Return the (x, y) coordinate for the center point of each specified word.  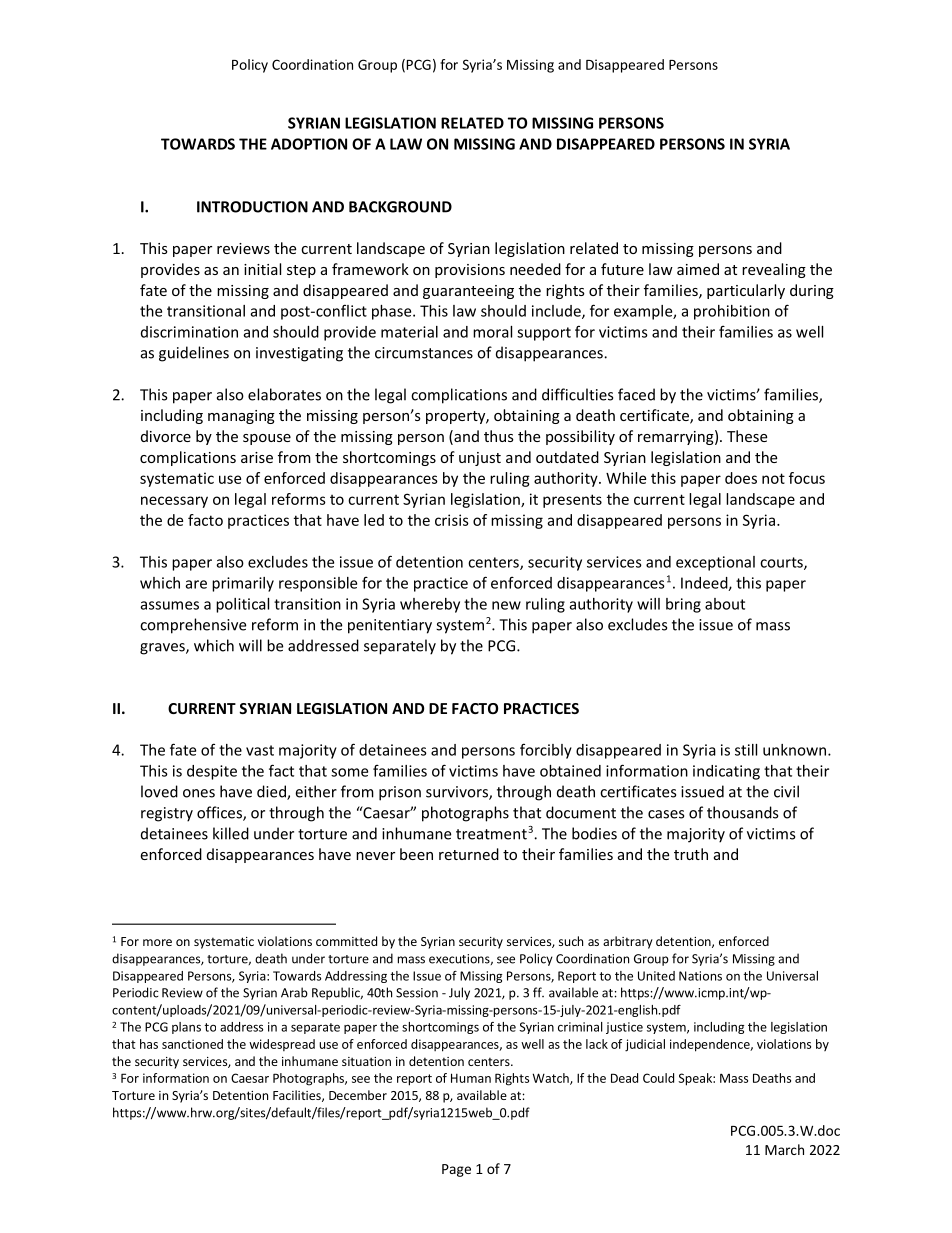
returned (469, 854)
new (506, 605)
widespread (282, 1045)
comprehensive (193, 626)
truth (691, 854)
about (725, 604)
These (747, 436)
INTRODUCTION (252, 207)
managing (241, 417)
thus (499, 436)
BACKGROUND (400, 207)
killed (231, 833)
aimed (698, 269)
